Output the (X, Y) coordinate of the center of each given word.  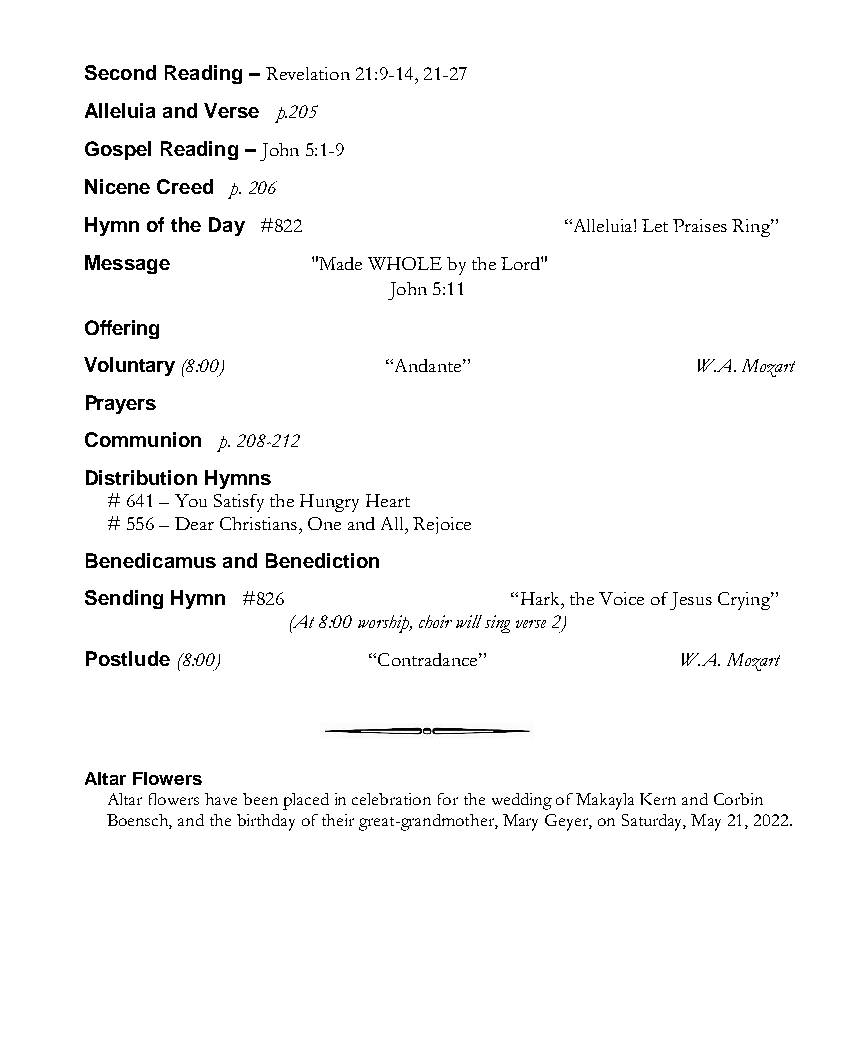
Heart (388, 500)
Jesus (691, 601)
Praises (700, 225)
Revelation (308, 73)
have (221, 799)
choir (435, 621)
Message (127, 264)
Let (655, 225)
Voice (621, 598)
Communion (143, 439)
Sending (124, 599)
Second (120, 72)
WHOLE (405, 263)
